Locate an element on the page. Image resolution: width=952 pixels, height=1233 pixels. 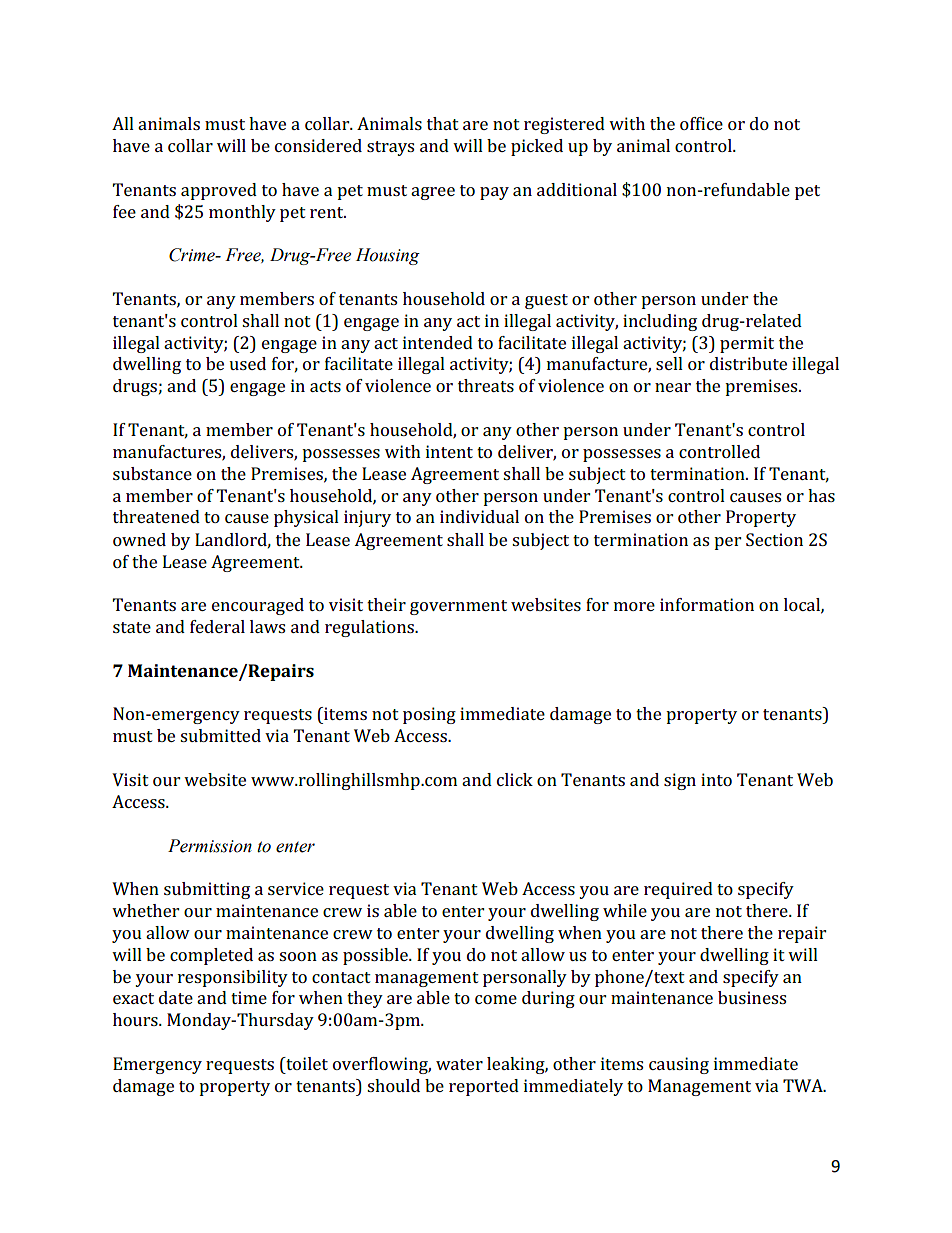
office is located at coordinates (701, 123).
